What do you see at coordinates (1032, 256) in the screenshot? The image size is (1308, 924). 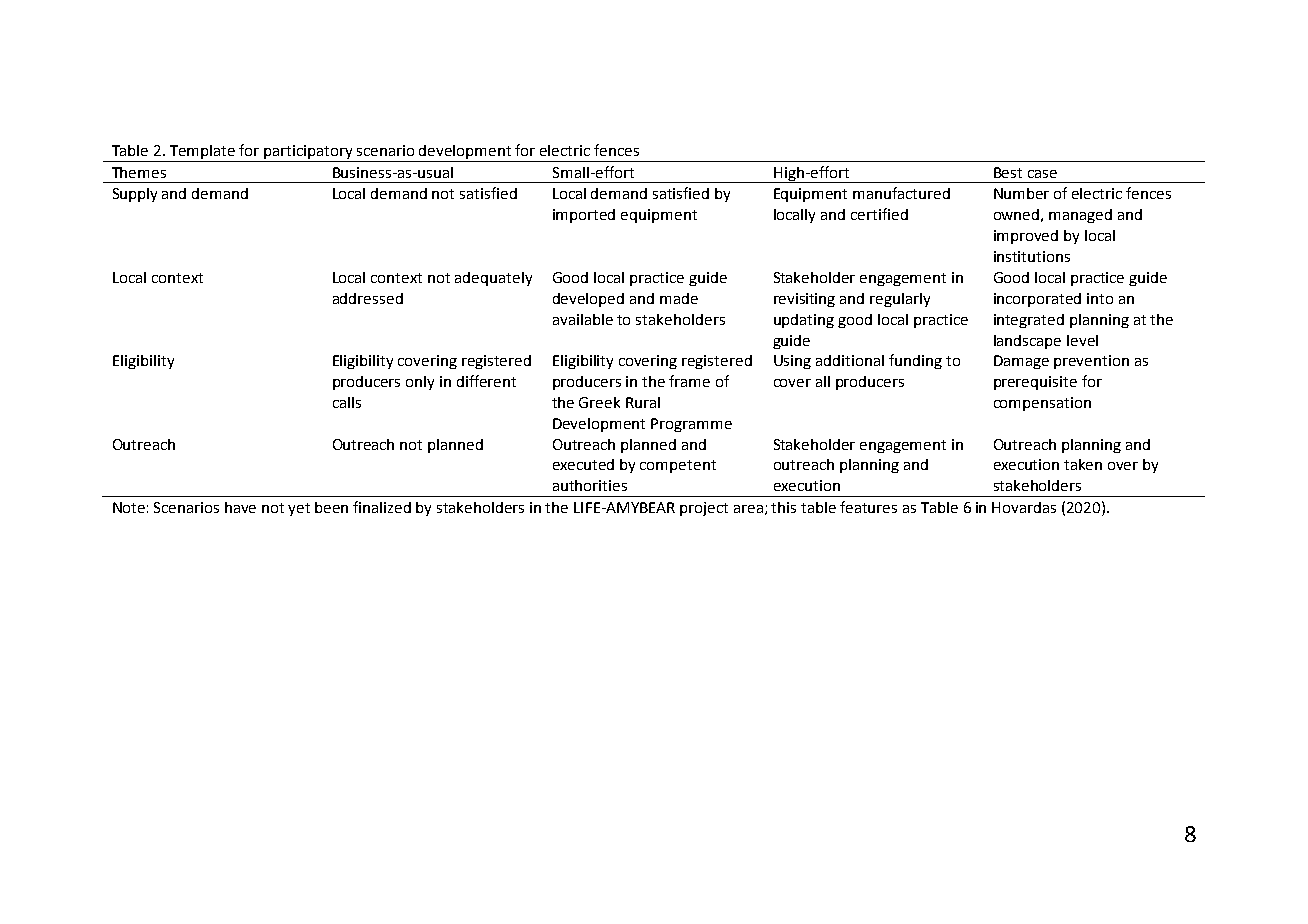 I see `institutions` at bounding box center [1032, 256].
